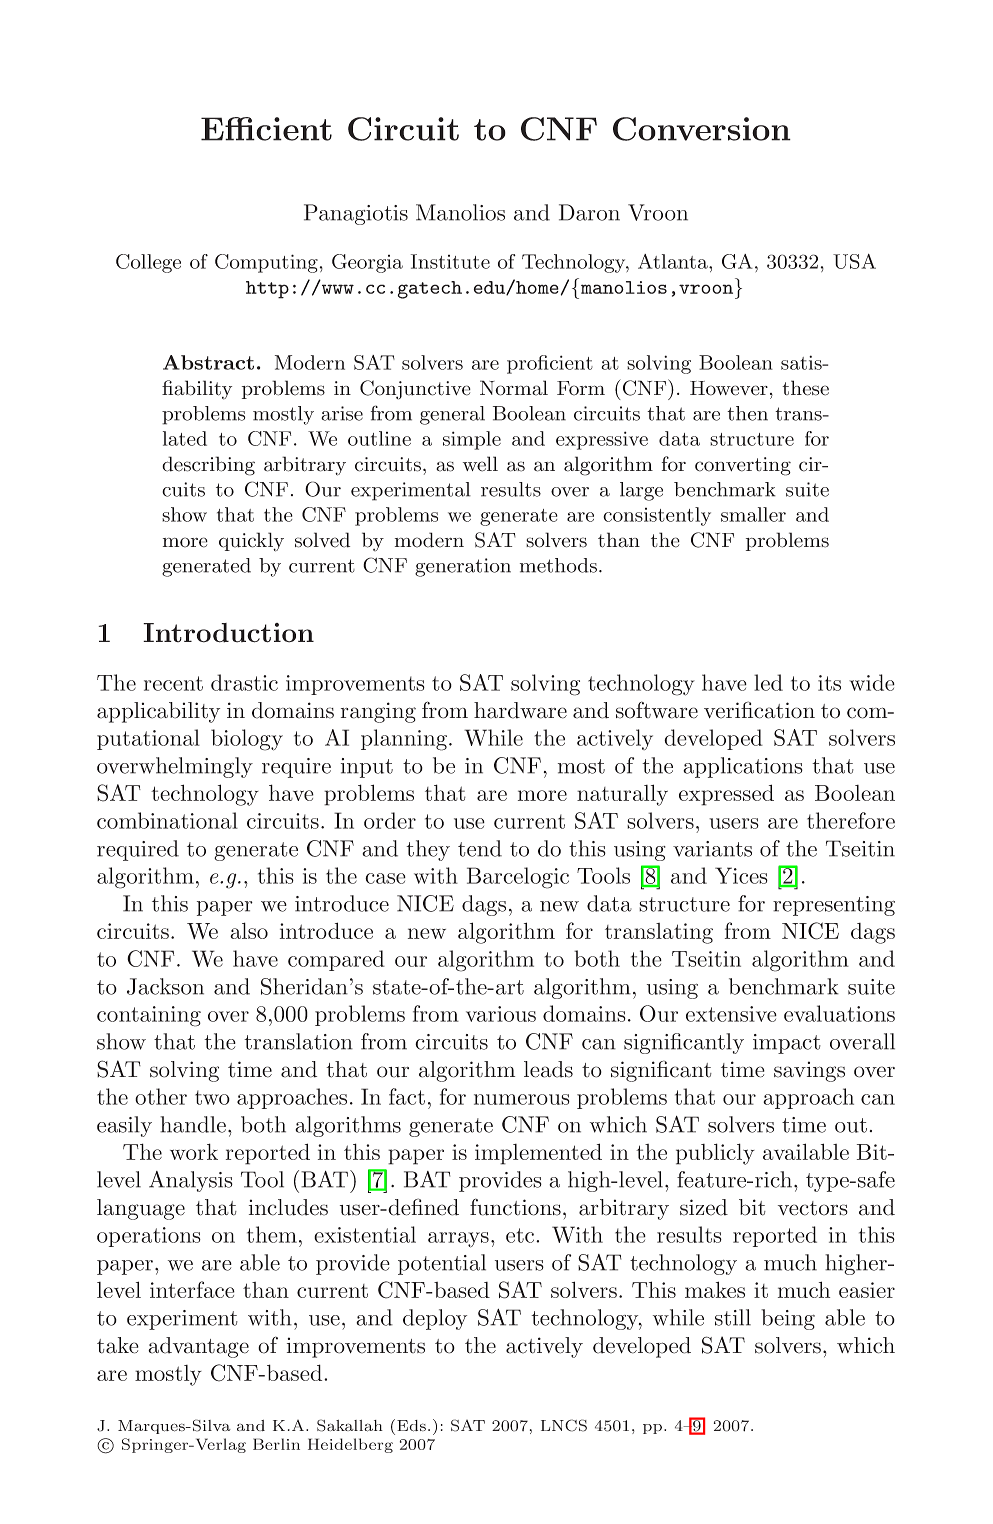 The height and width of the screenshot is (1524, 993). Describe the element at coordinates (702, 129) in the screenshot. I see `Conversion` at that location.
